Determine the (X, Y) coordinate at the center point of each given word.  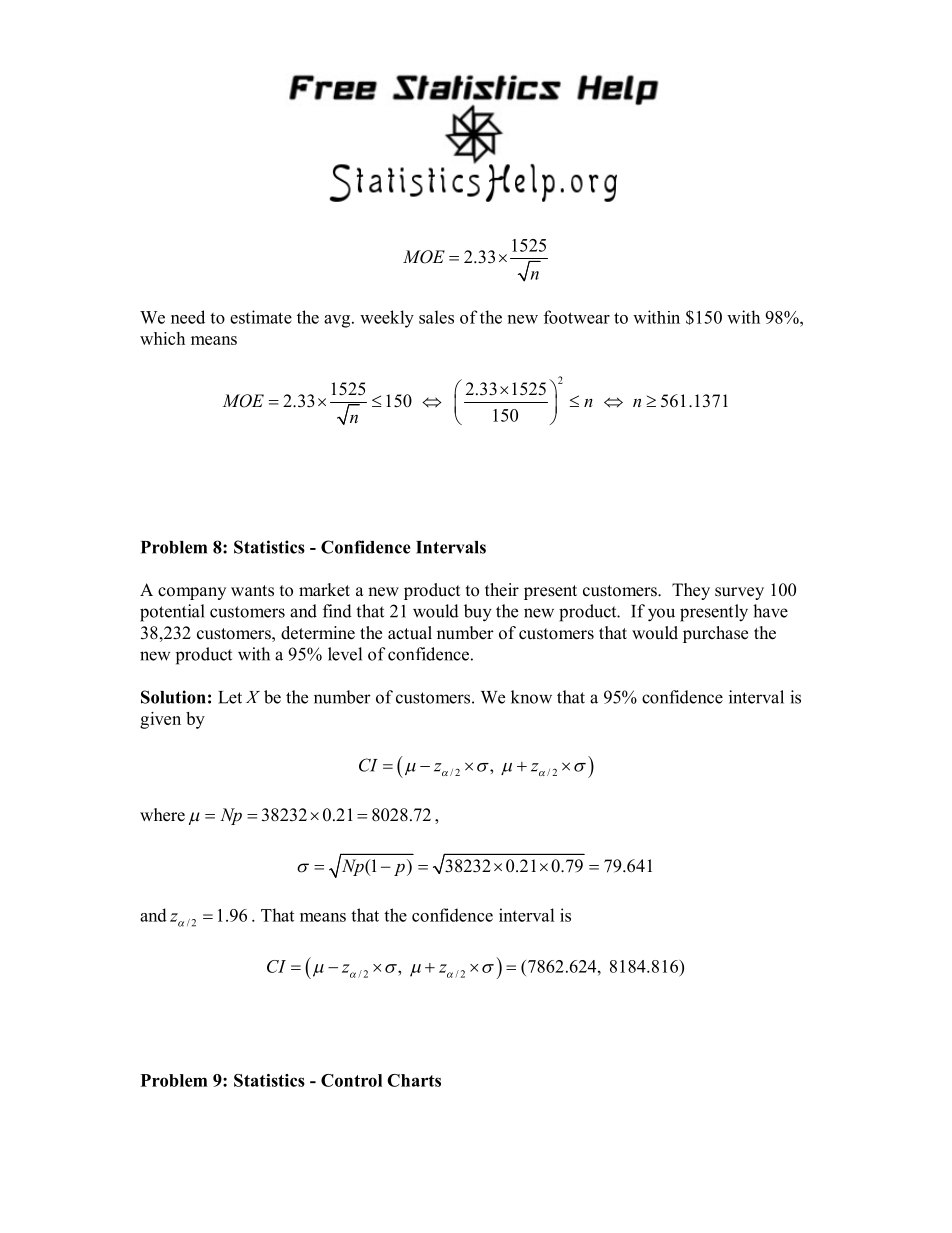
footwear (577, 317)
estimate (261, 317)
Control (351, 1080)
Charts (414, 1080)
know (531, 697)
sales (436, 317)
